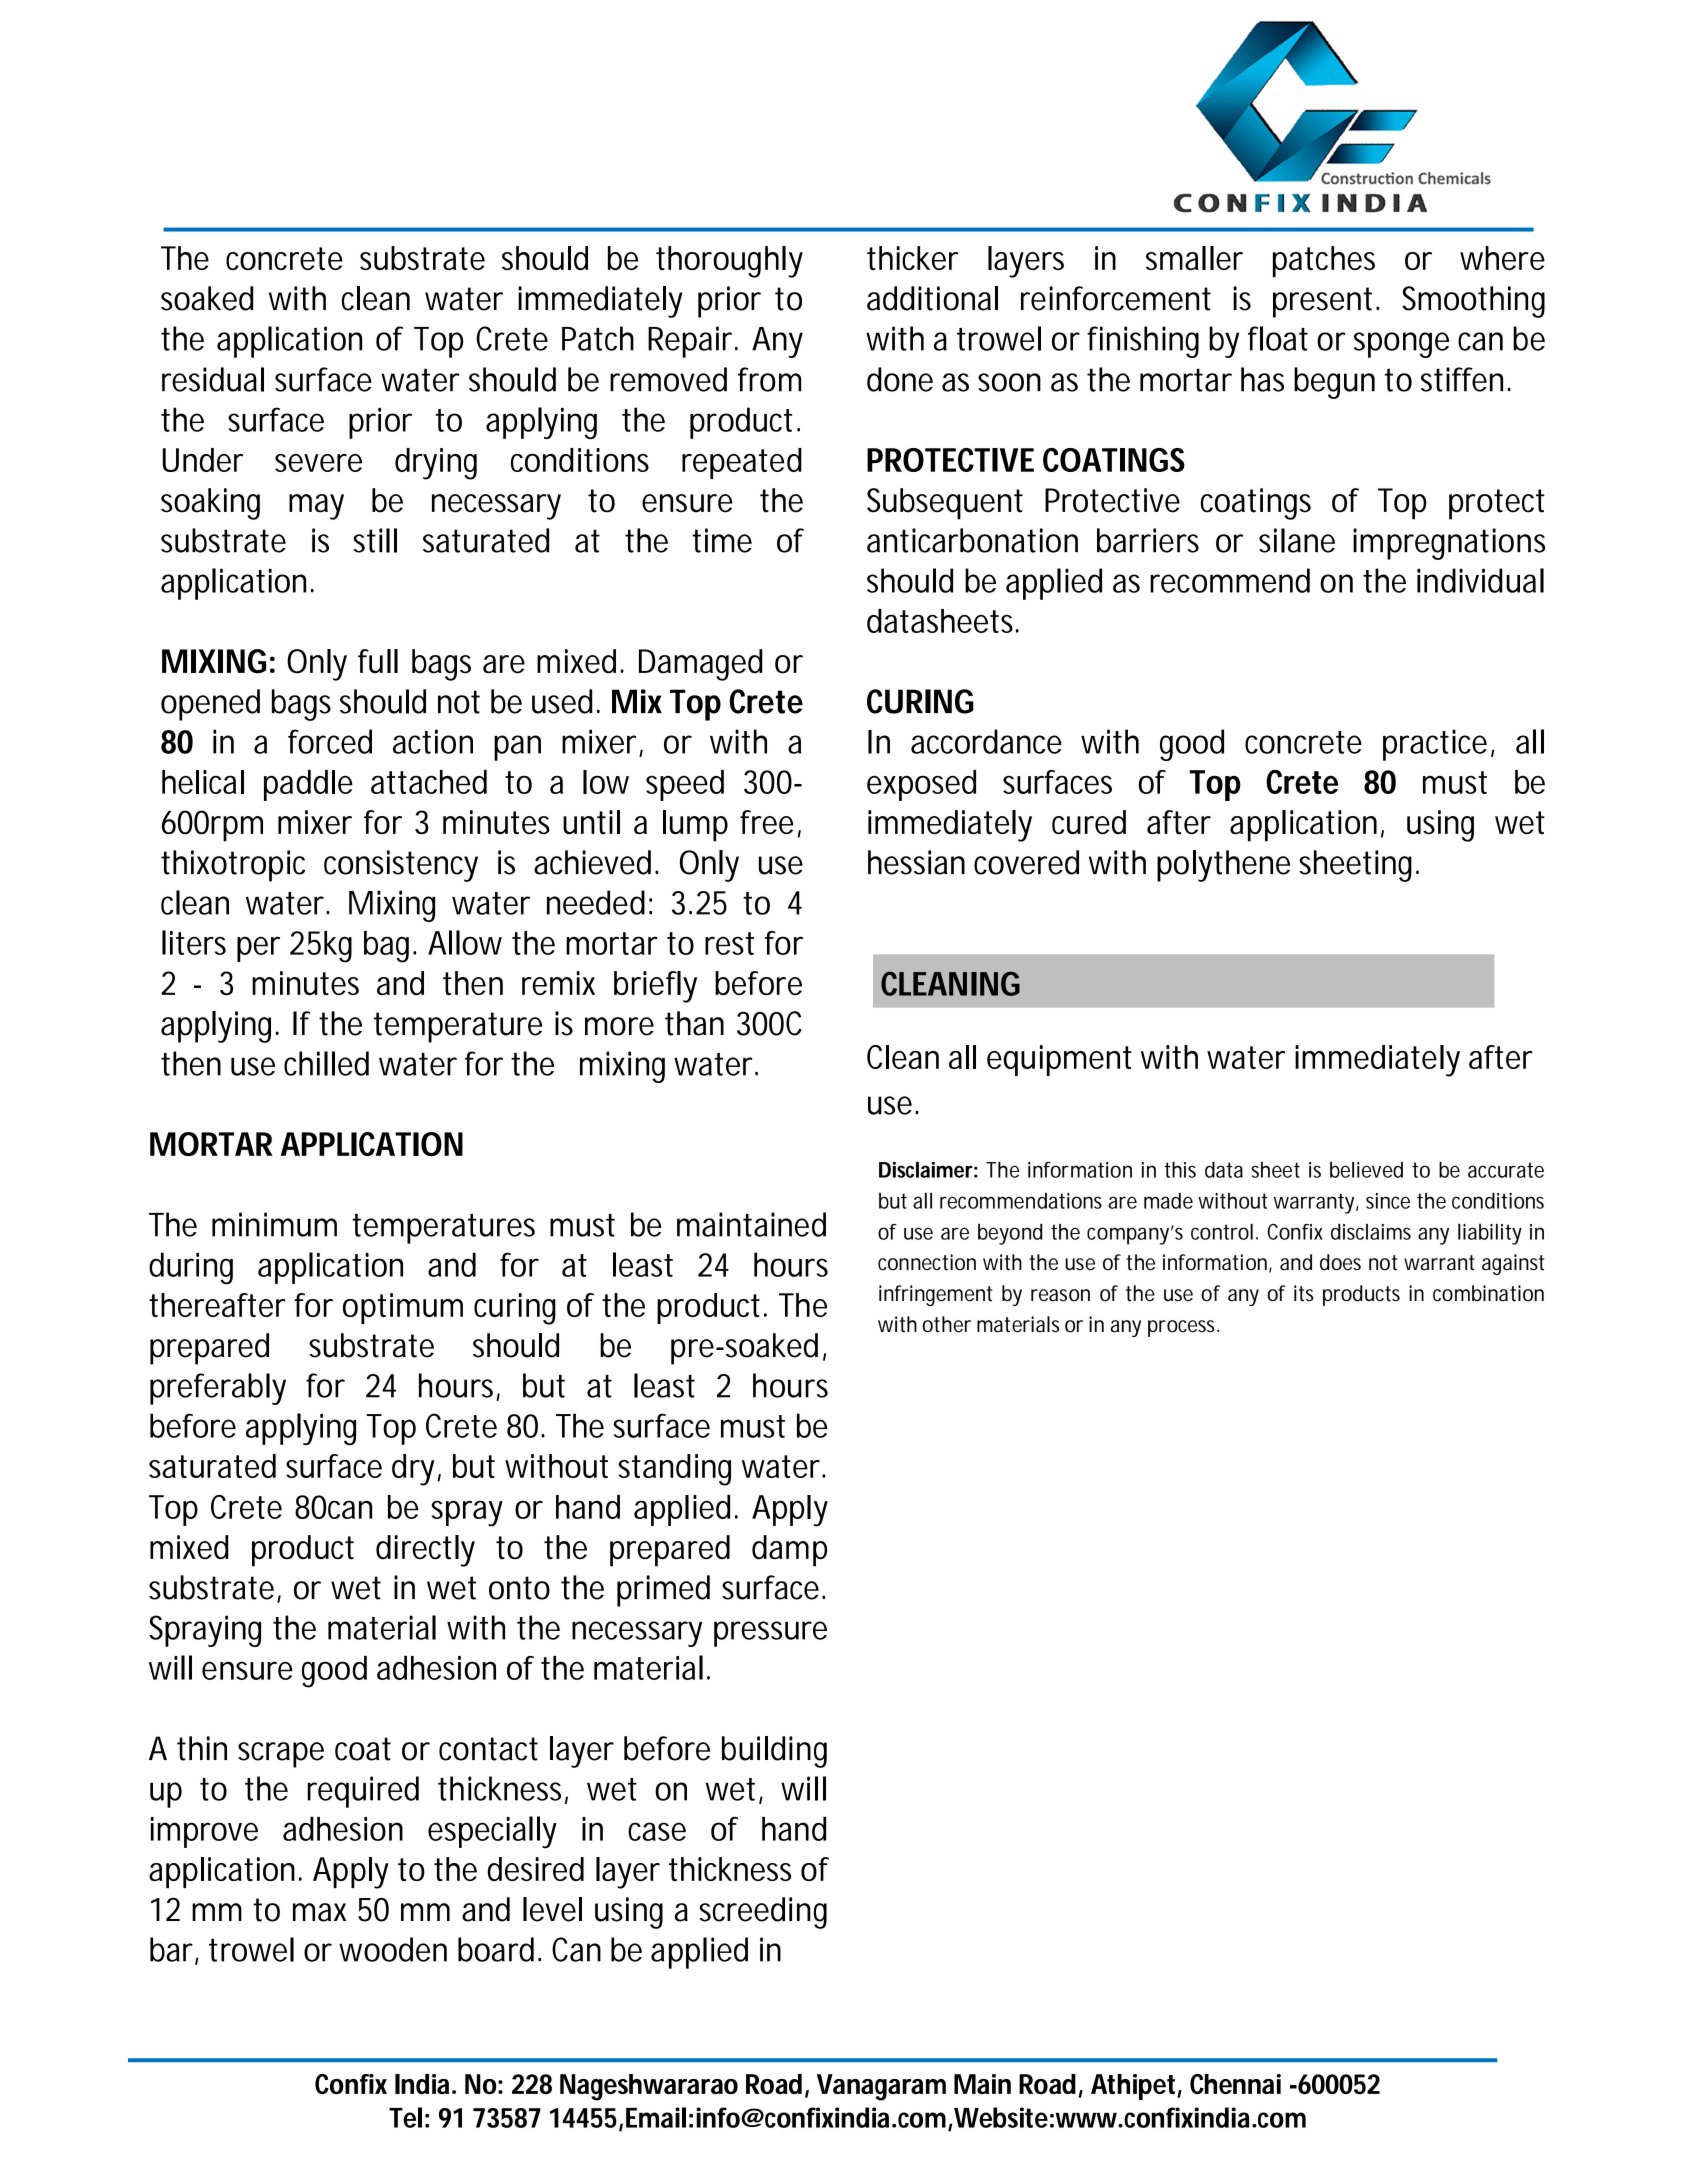 The image size is (1682, 2177). What do you see at coordinates (657, 1831) in the page?
I see `case` at bounding box center [657, 1831].
